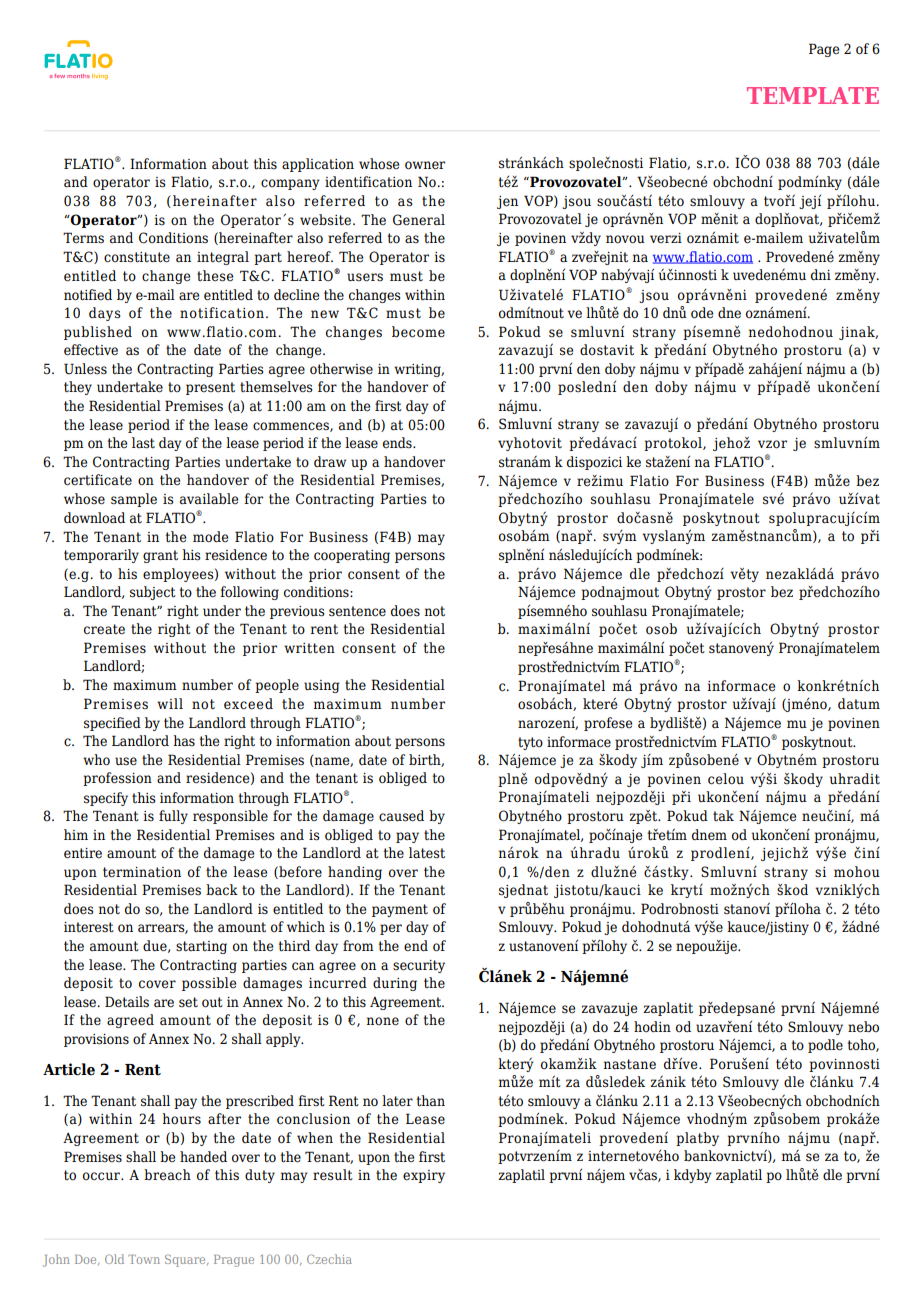 The width and height of the document is (924, 1308). What do you see at coordinates (419, 966) in the document?
I see `security` at bounding box center [419, 966].
